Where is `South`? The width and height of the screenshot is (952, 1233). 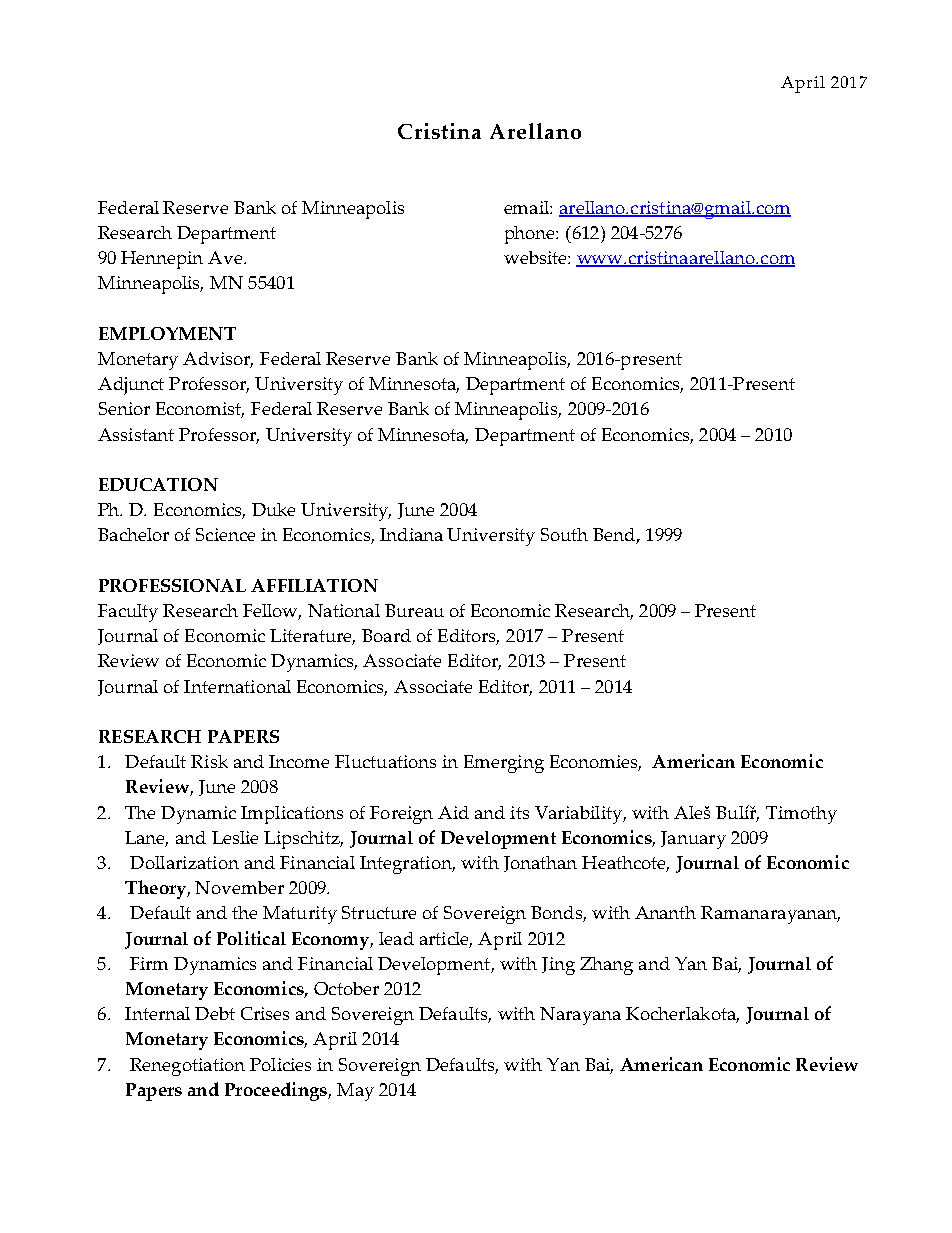
South is located at coordinates (564, 534).
